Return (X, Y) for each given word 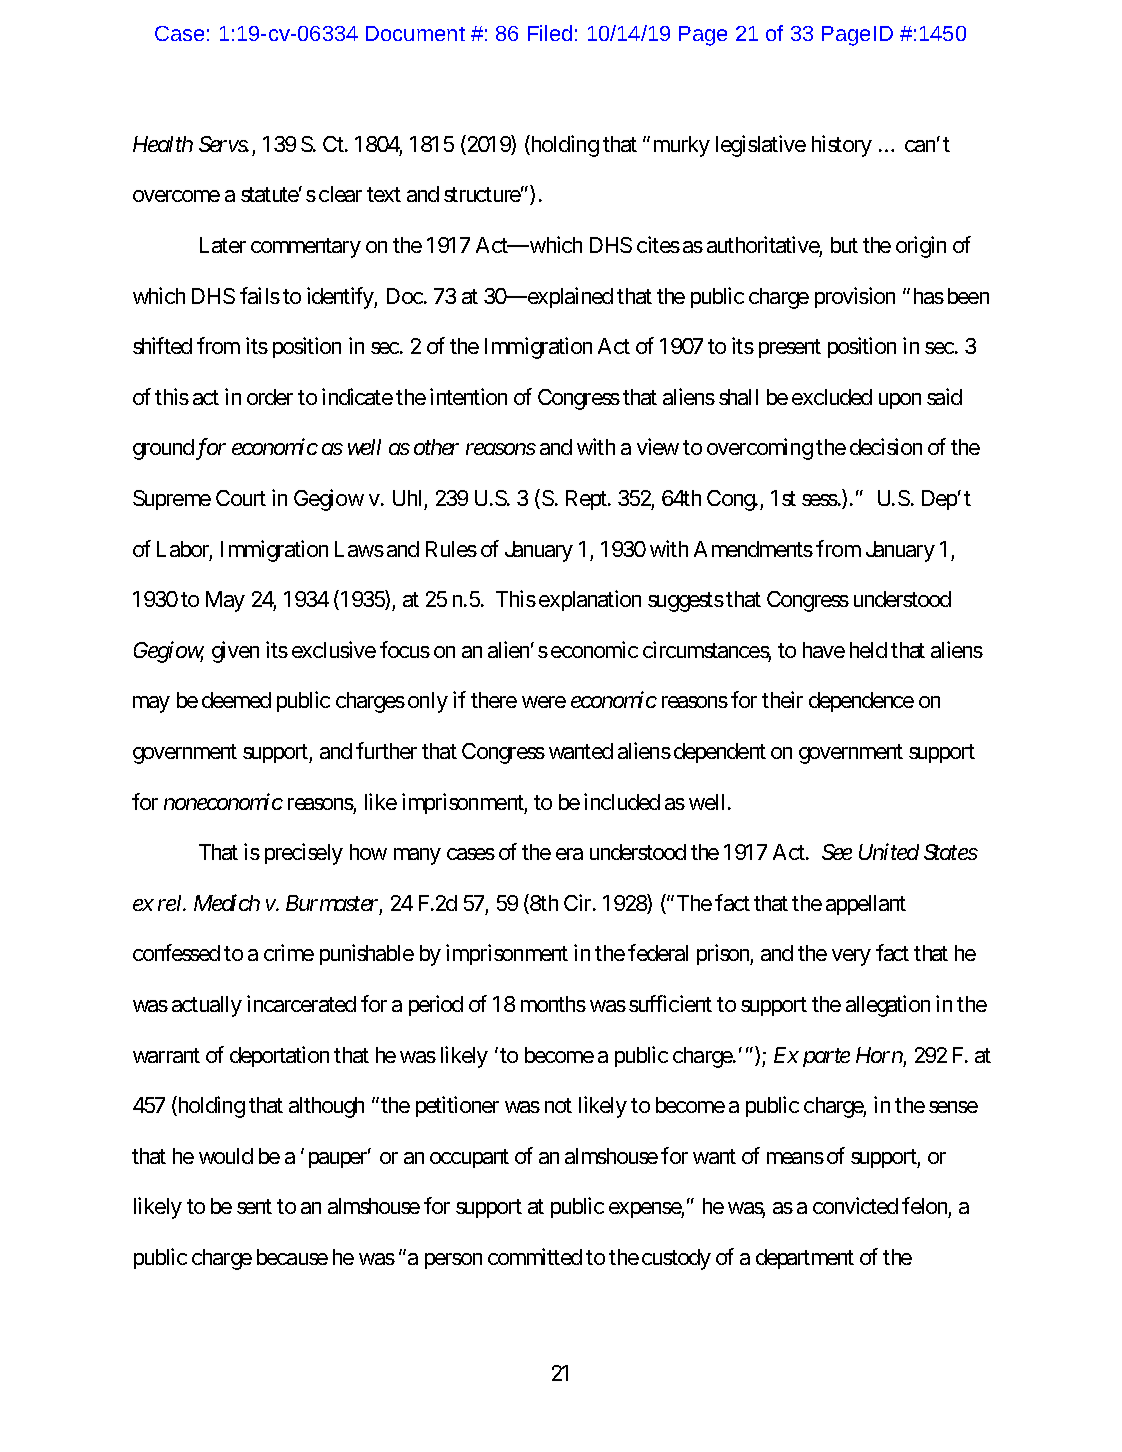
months (553, 1004)
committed (535, 1256)
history (842, 146)
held (868, 650)
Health (163, 144)
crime (289, 952)
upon (900, 401)
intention (468, 396)
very (851, 957)
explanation (590, 600)
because (292, 1257)
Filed (550, 33)
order (270, 397)
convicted (855, 1205)
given (235, 652)
